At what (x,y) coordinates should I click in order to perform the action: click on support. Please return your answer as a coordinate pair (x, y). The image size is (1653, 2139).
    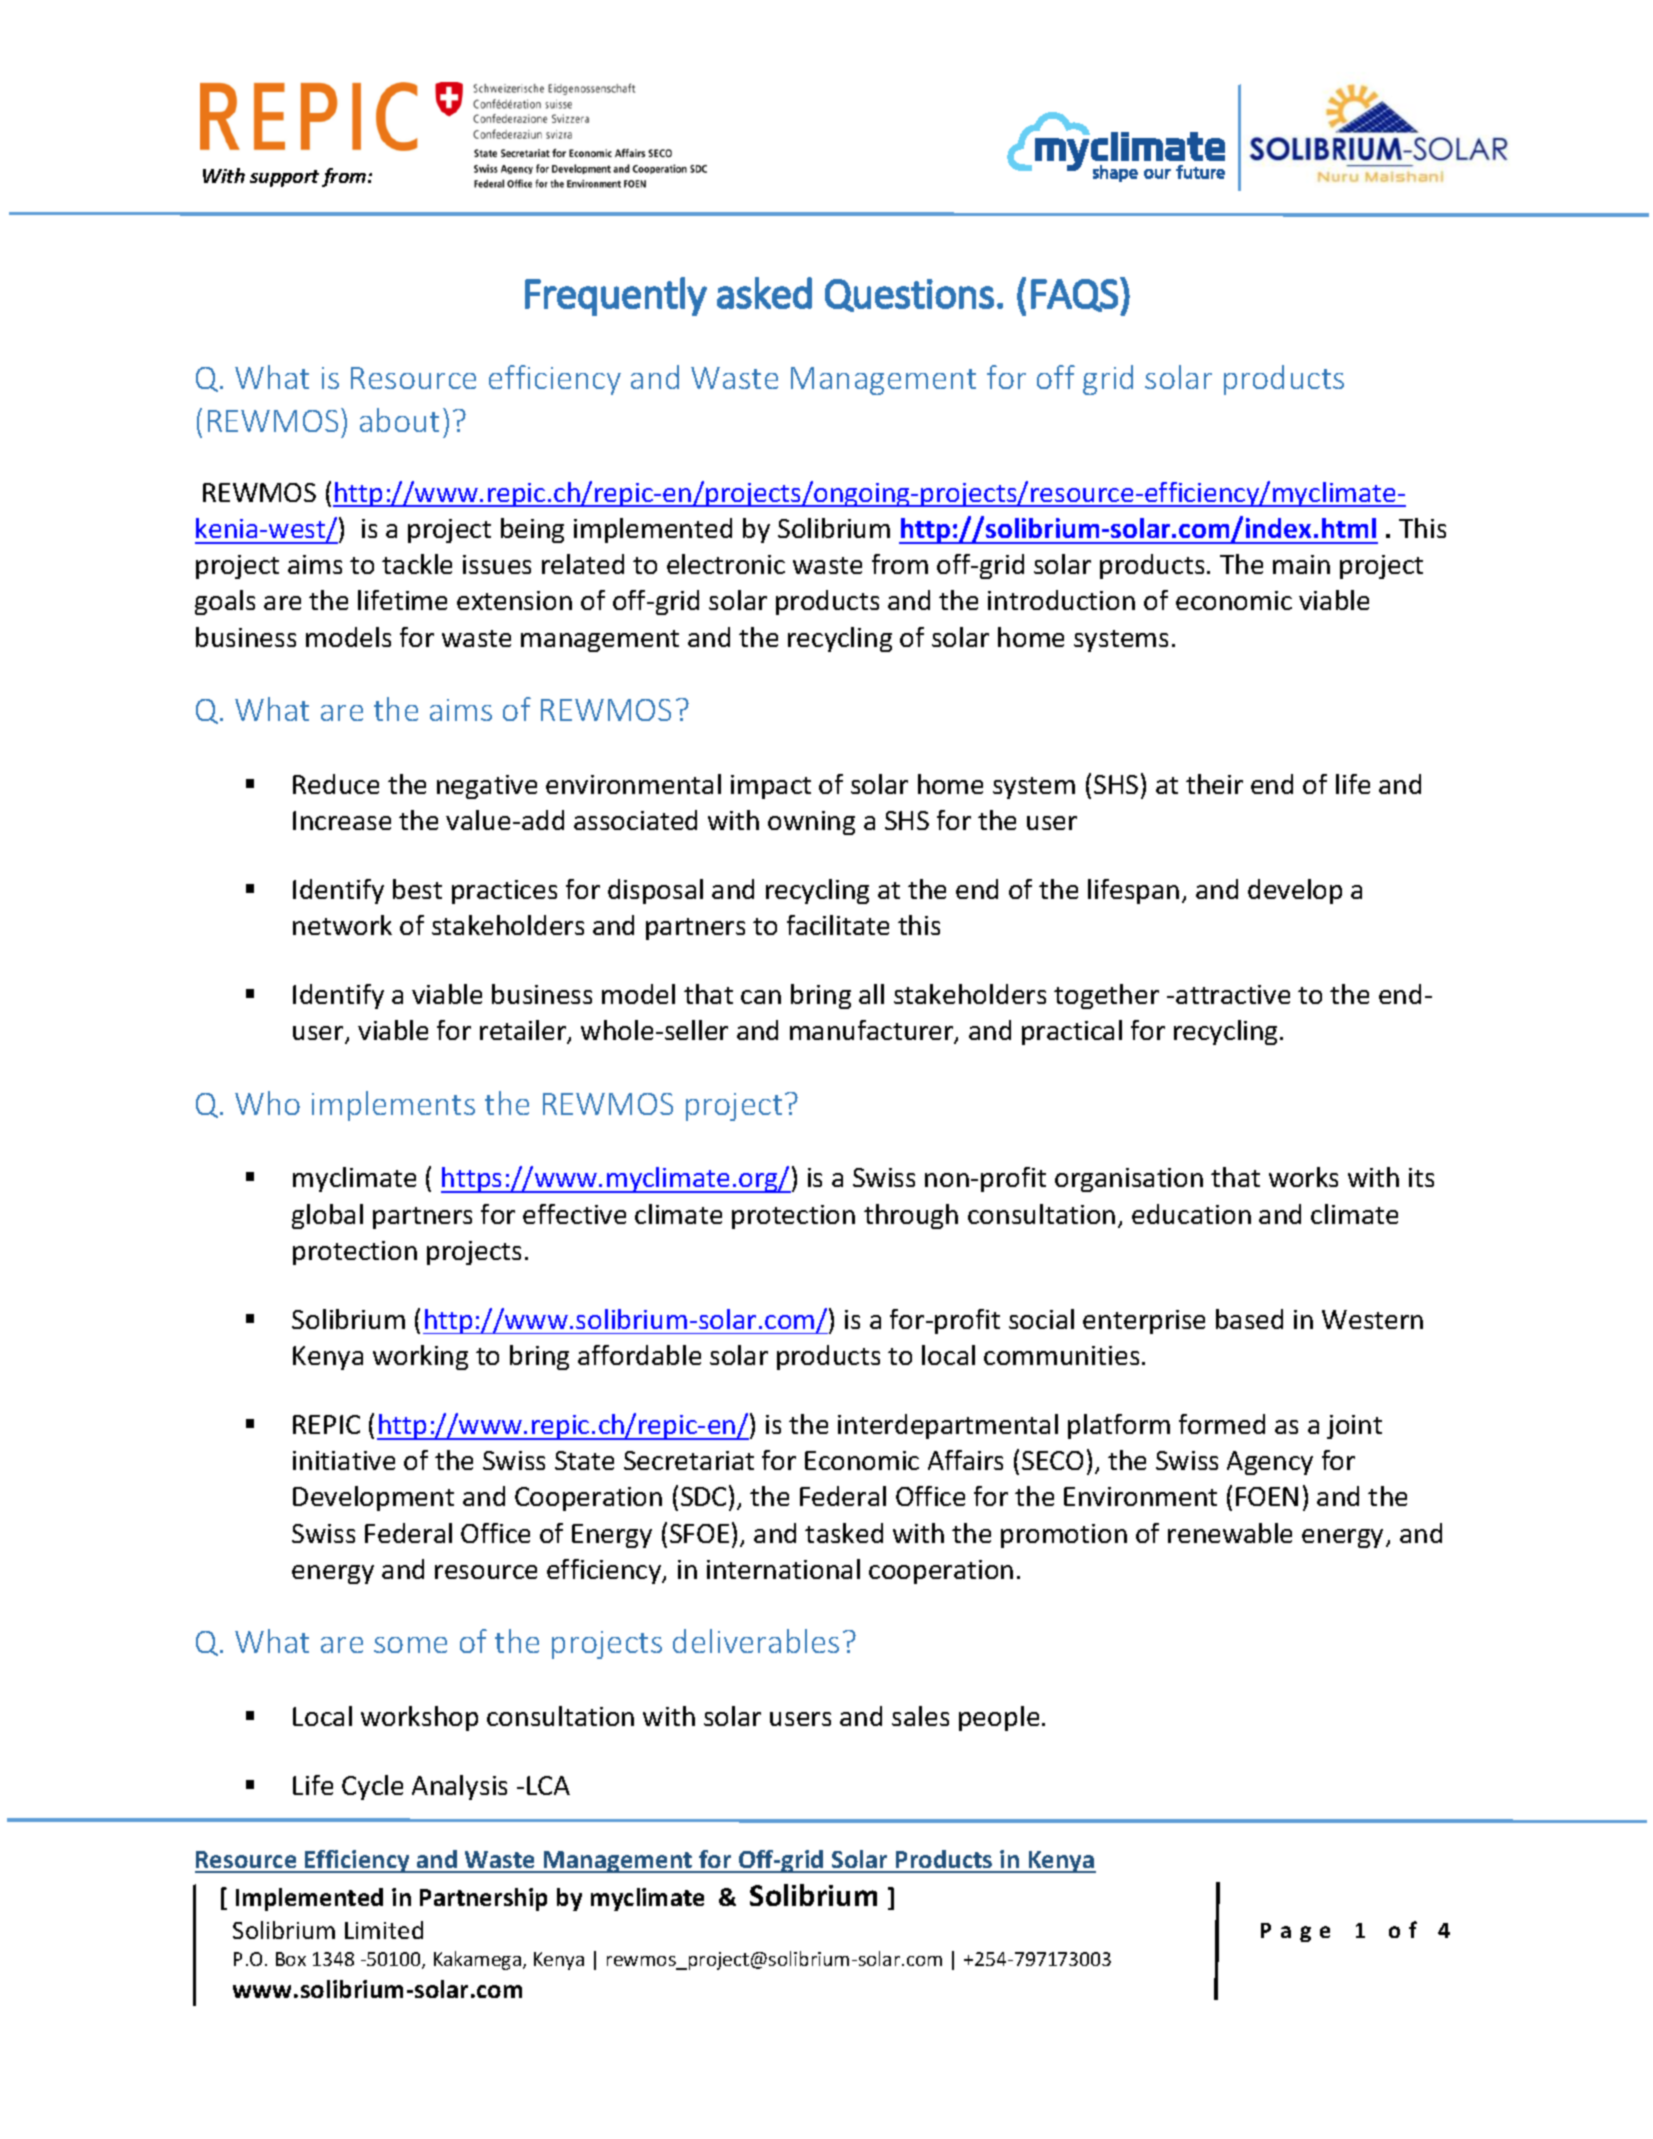
    Looking at the image, I should click on (284, 178).
